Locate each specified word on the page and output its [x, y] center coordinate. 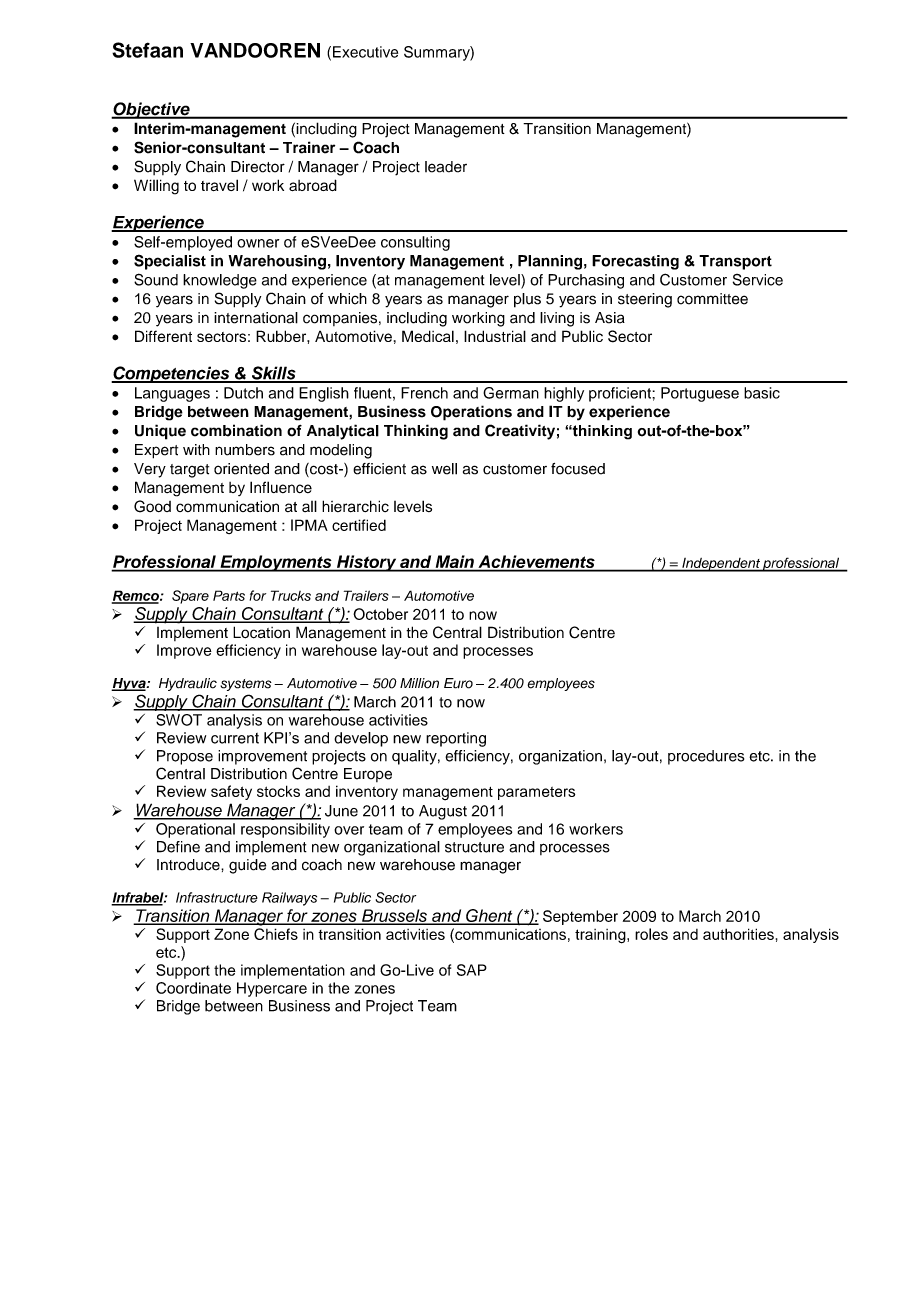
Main [454, 563]
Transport [735, 262]
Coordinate [193, 988]
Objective [151, 110]
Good [152, 506]
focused [578, 469]
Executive [365, 52]
